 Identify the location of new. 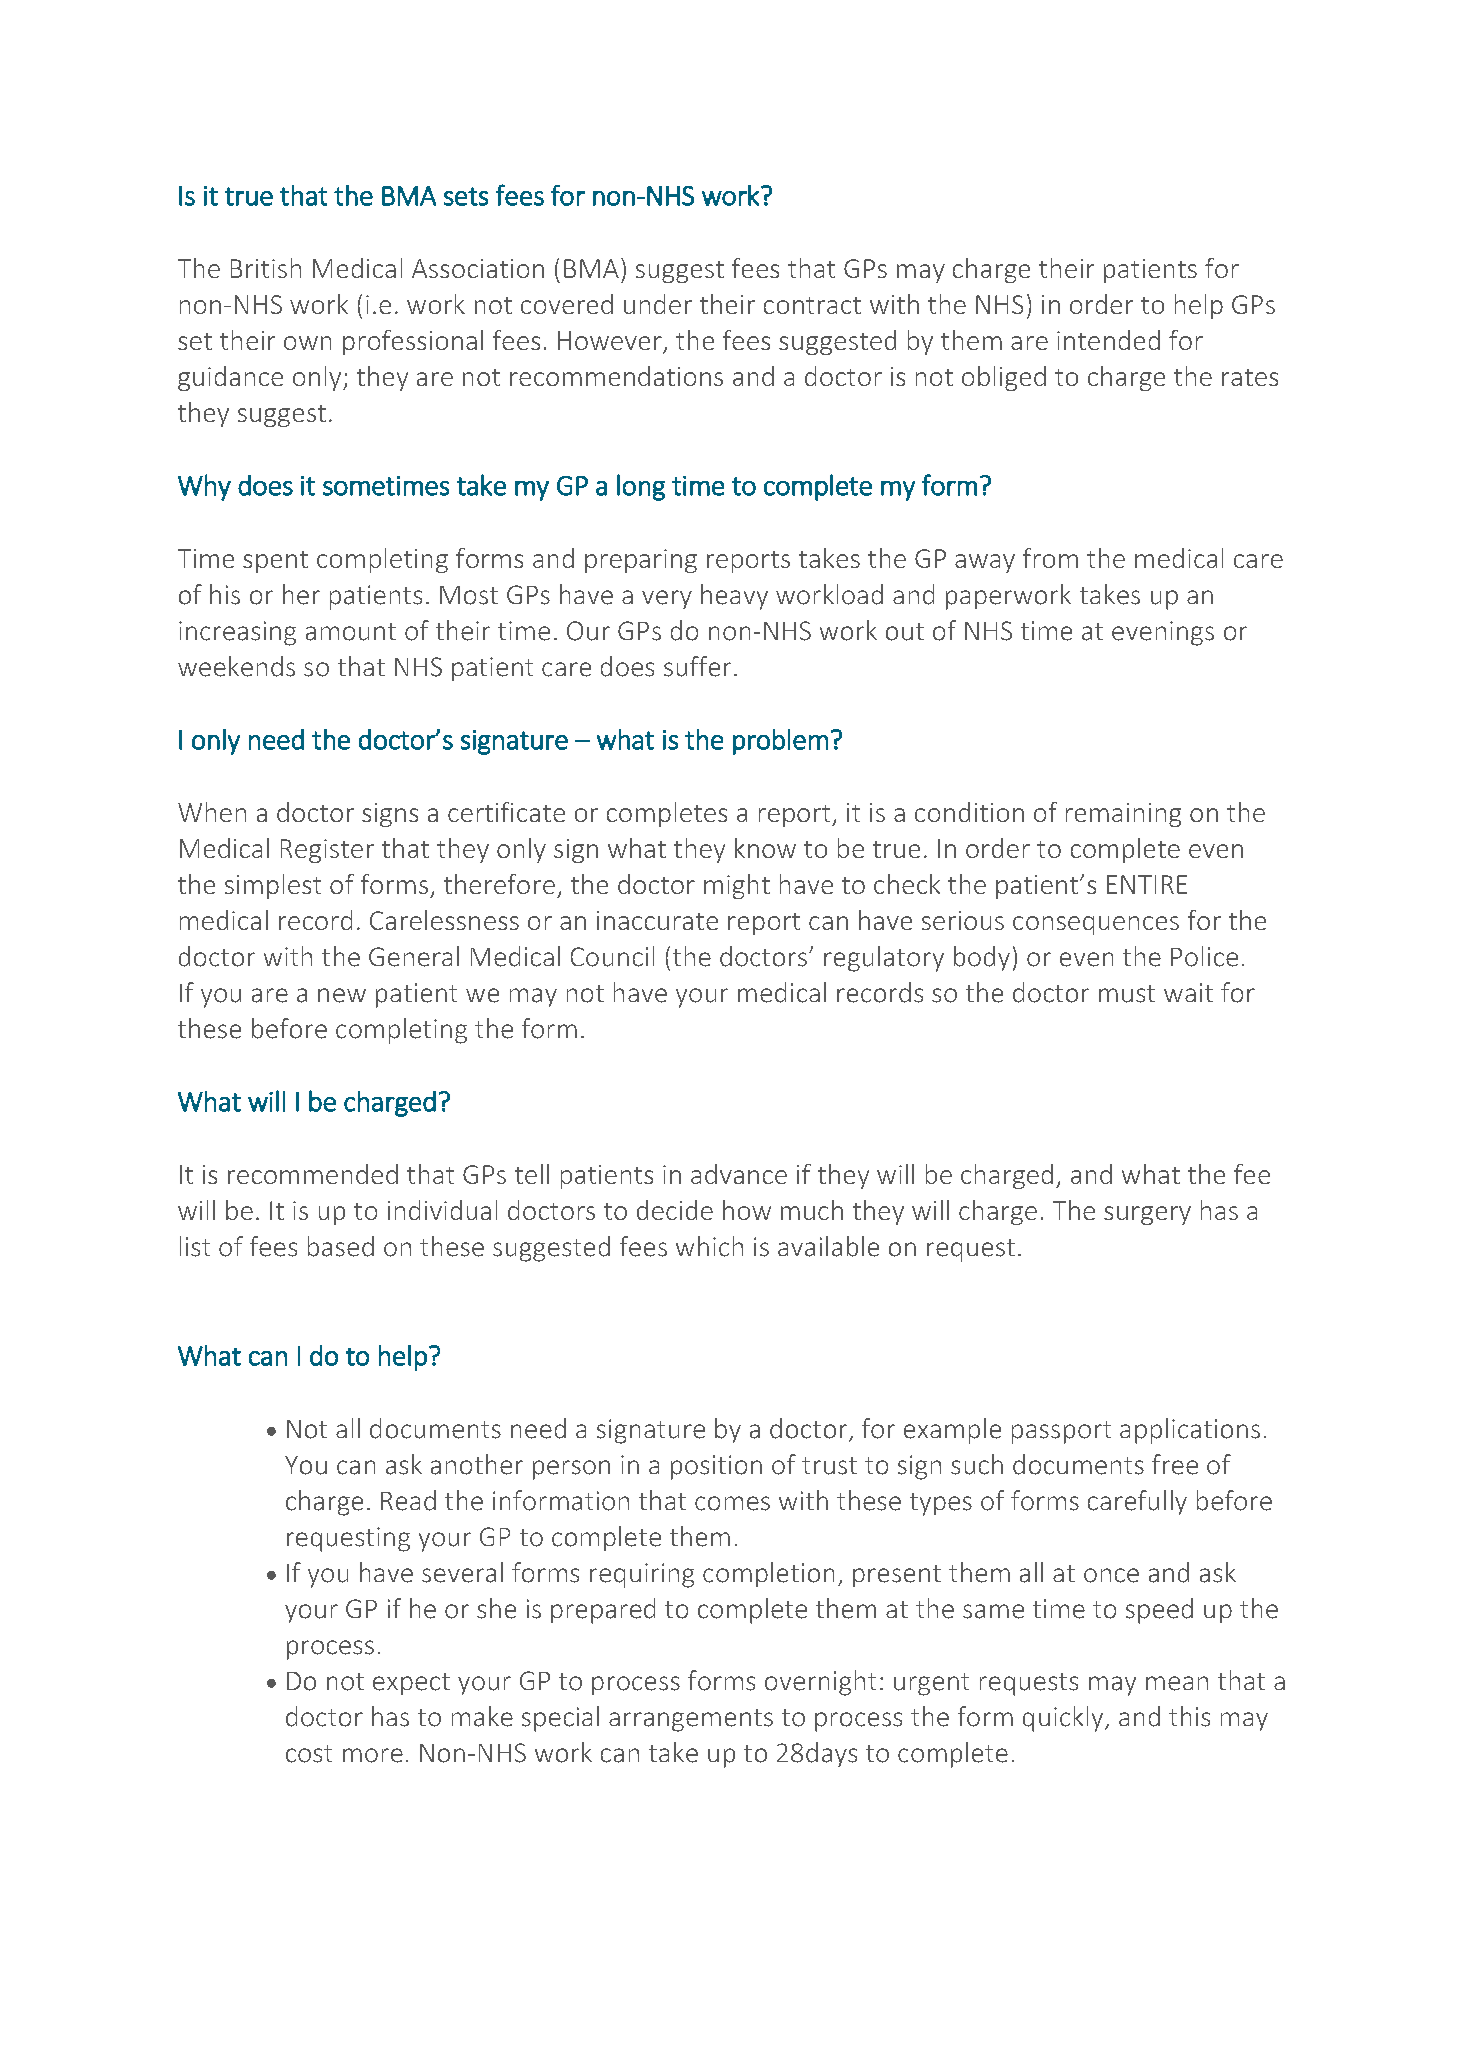
(342, 995).
